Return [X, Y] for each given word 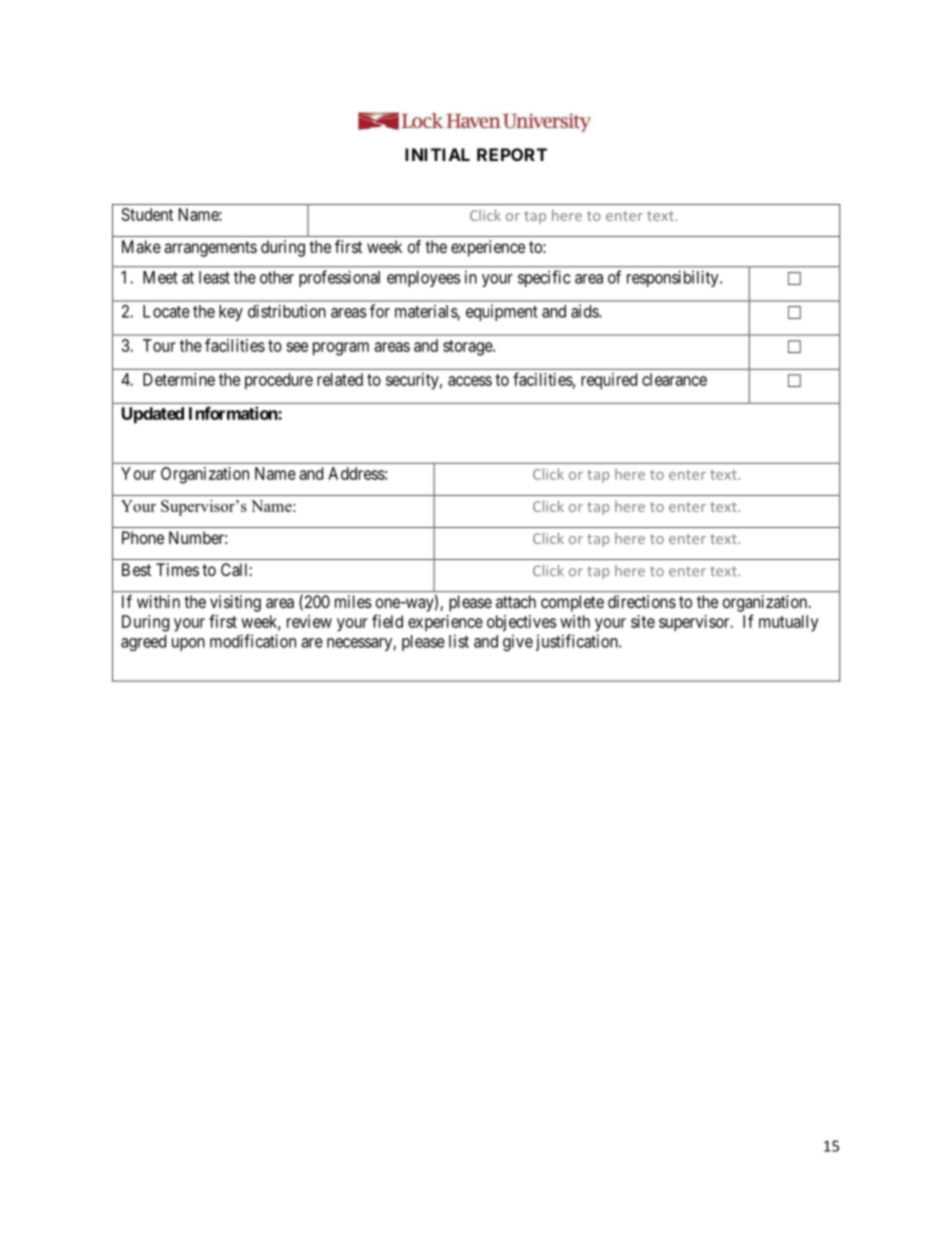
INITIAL [437, 154]
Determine [179, 379]
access [470, 381]
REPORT [512, 154]
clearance [674, 379]
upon [188, 644]
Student [147, 214]
